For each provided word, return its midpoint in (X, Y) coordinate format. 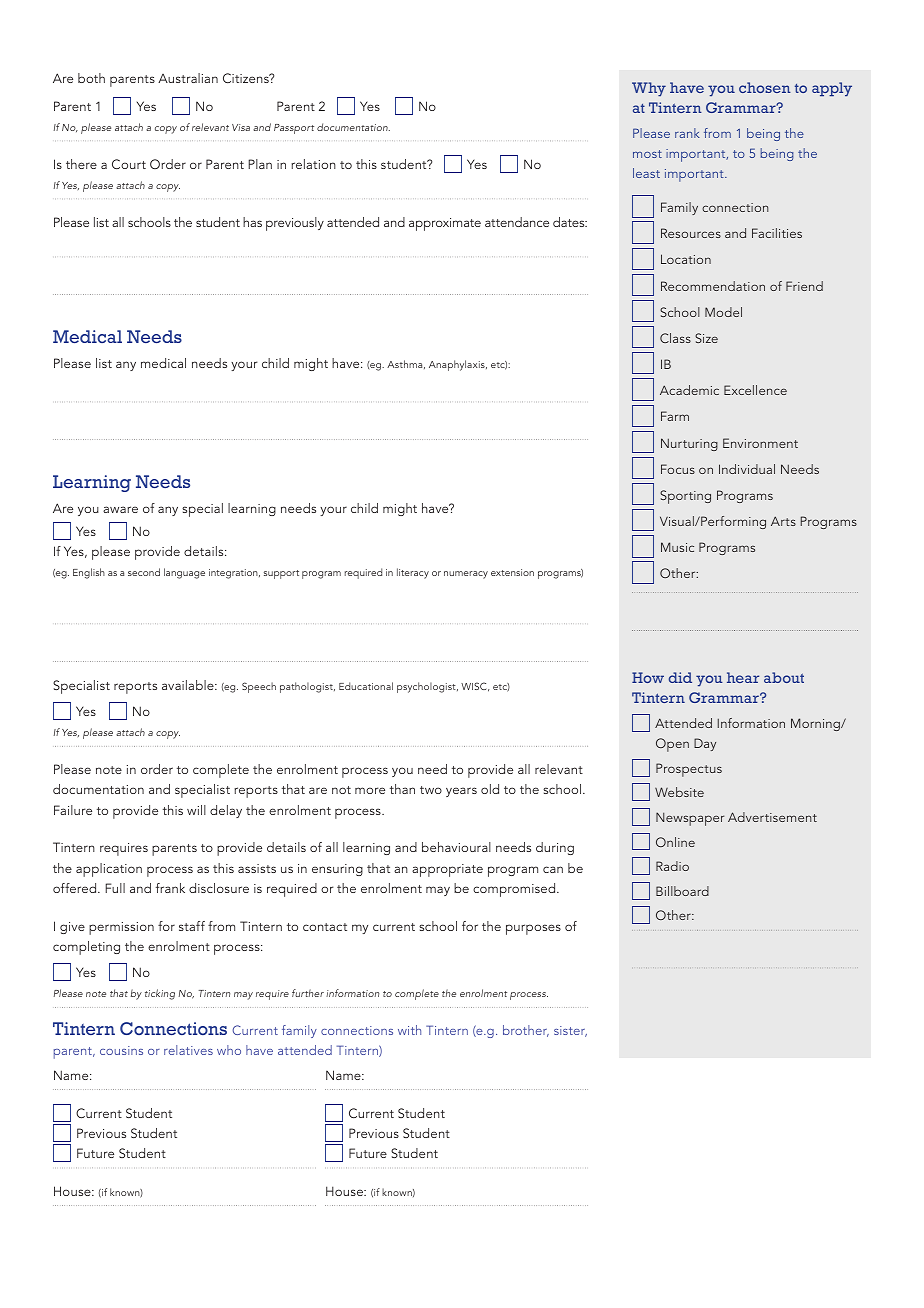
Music (677, 547)
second (144, 572)
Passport (294, 129)
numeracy (466, 575)
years (461, 792)
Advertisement (772, 817)
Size (706, 338)
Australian (188, 78)
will (196, 810)
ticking (160, 994)
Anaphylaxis (458, 365)
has (252, 222)
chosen (765, 87)
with (409, 1030)
